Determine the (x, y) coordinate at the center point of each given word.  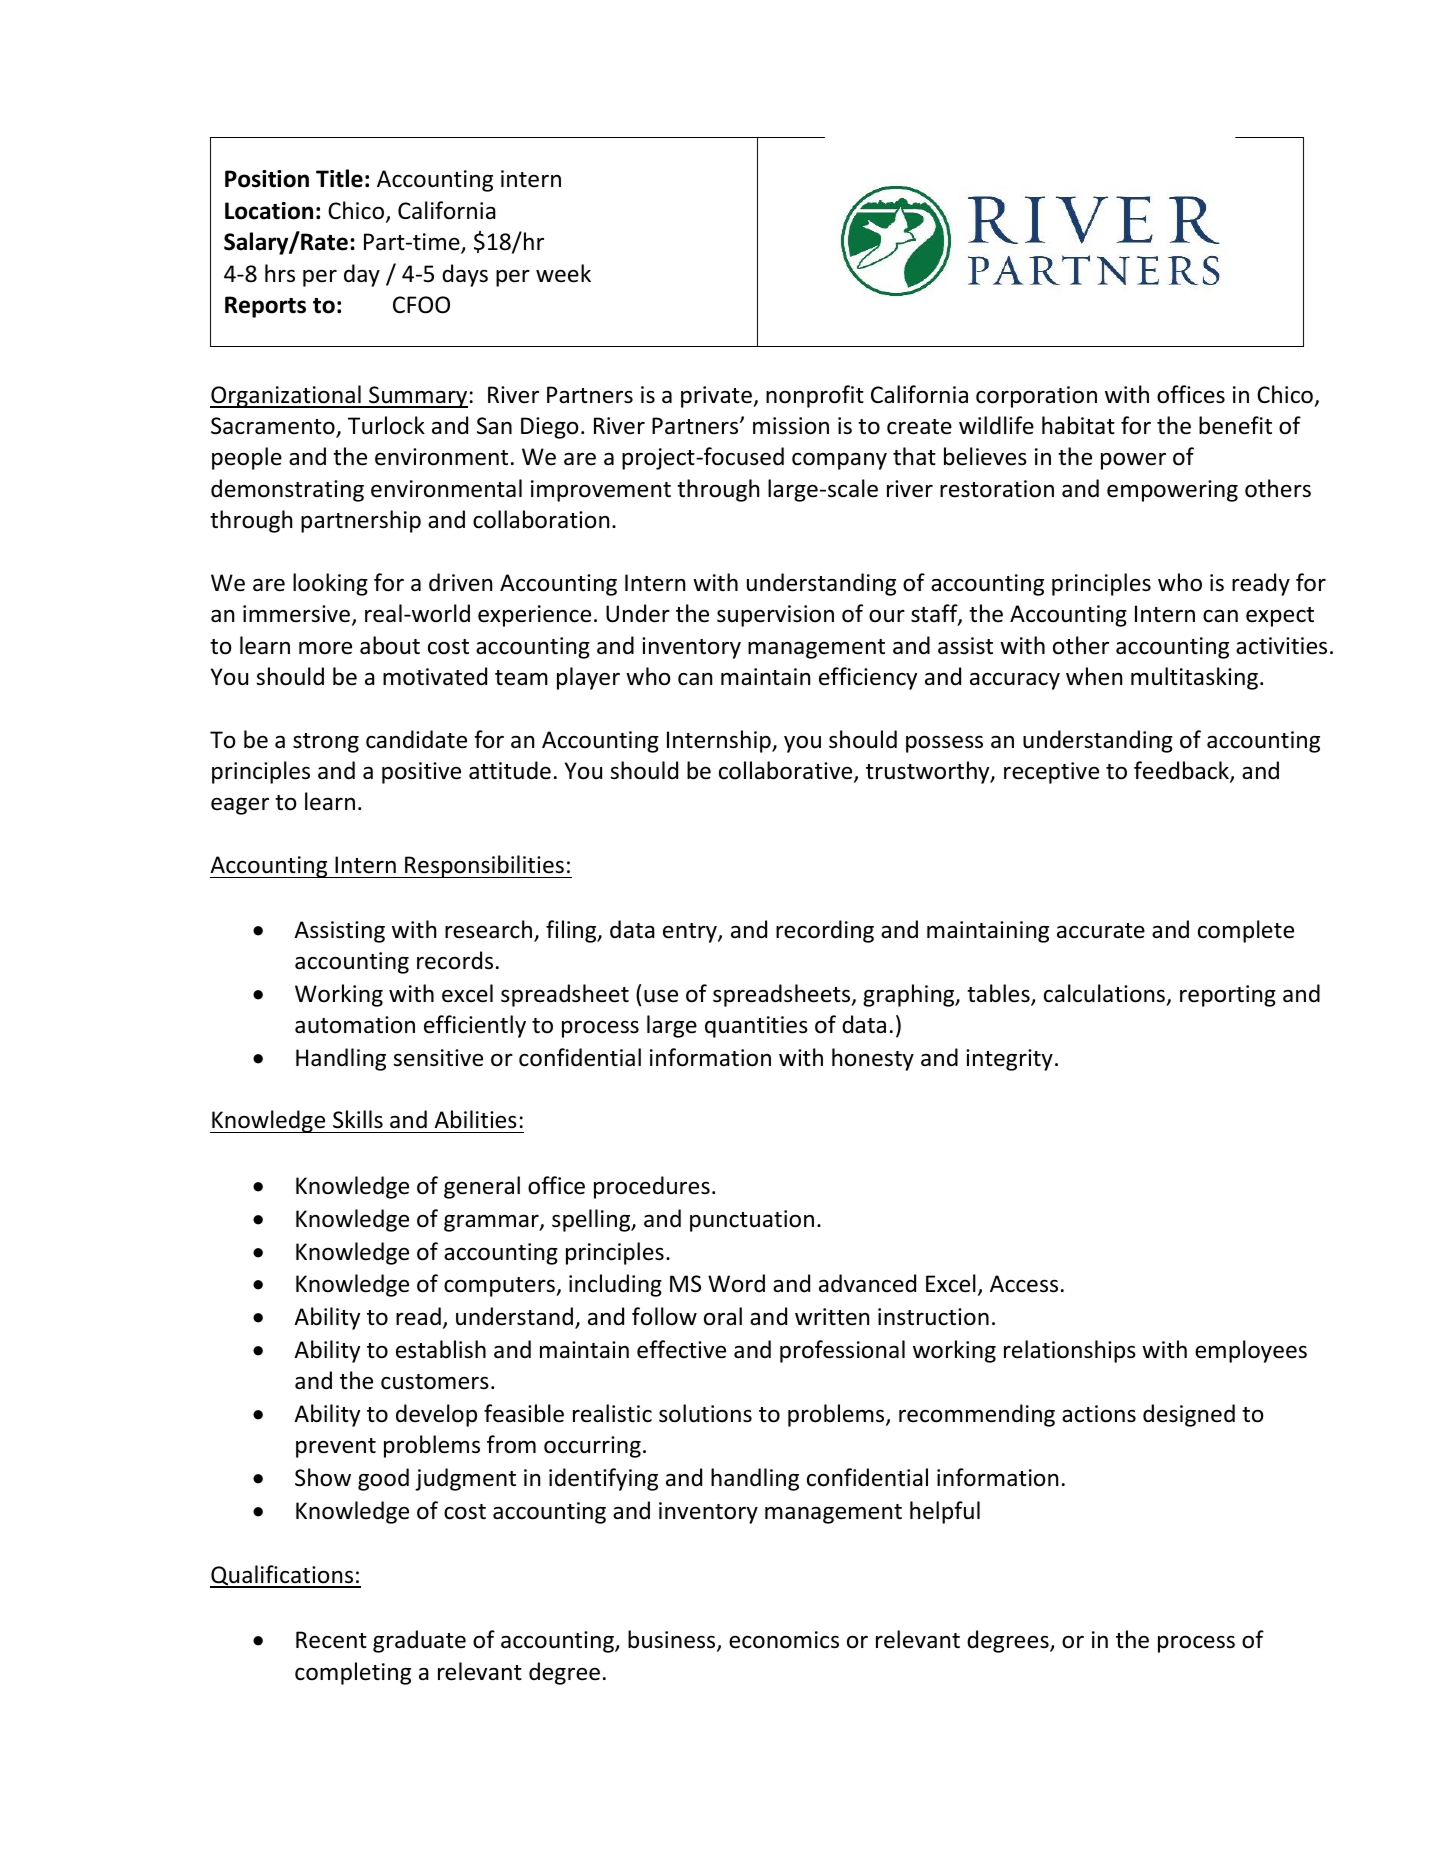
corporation (1036, 397)
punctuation (752, 1221)
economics (784, 1640)
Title (339, 178)
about (390, 645)
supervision (775, 616)
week (563, 273)
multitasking (1194, 678)
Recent (331, 1640)
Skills (358, 1119)
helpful (945, 1512)
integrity (1009, 1060)
